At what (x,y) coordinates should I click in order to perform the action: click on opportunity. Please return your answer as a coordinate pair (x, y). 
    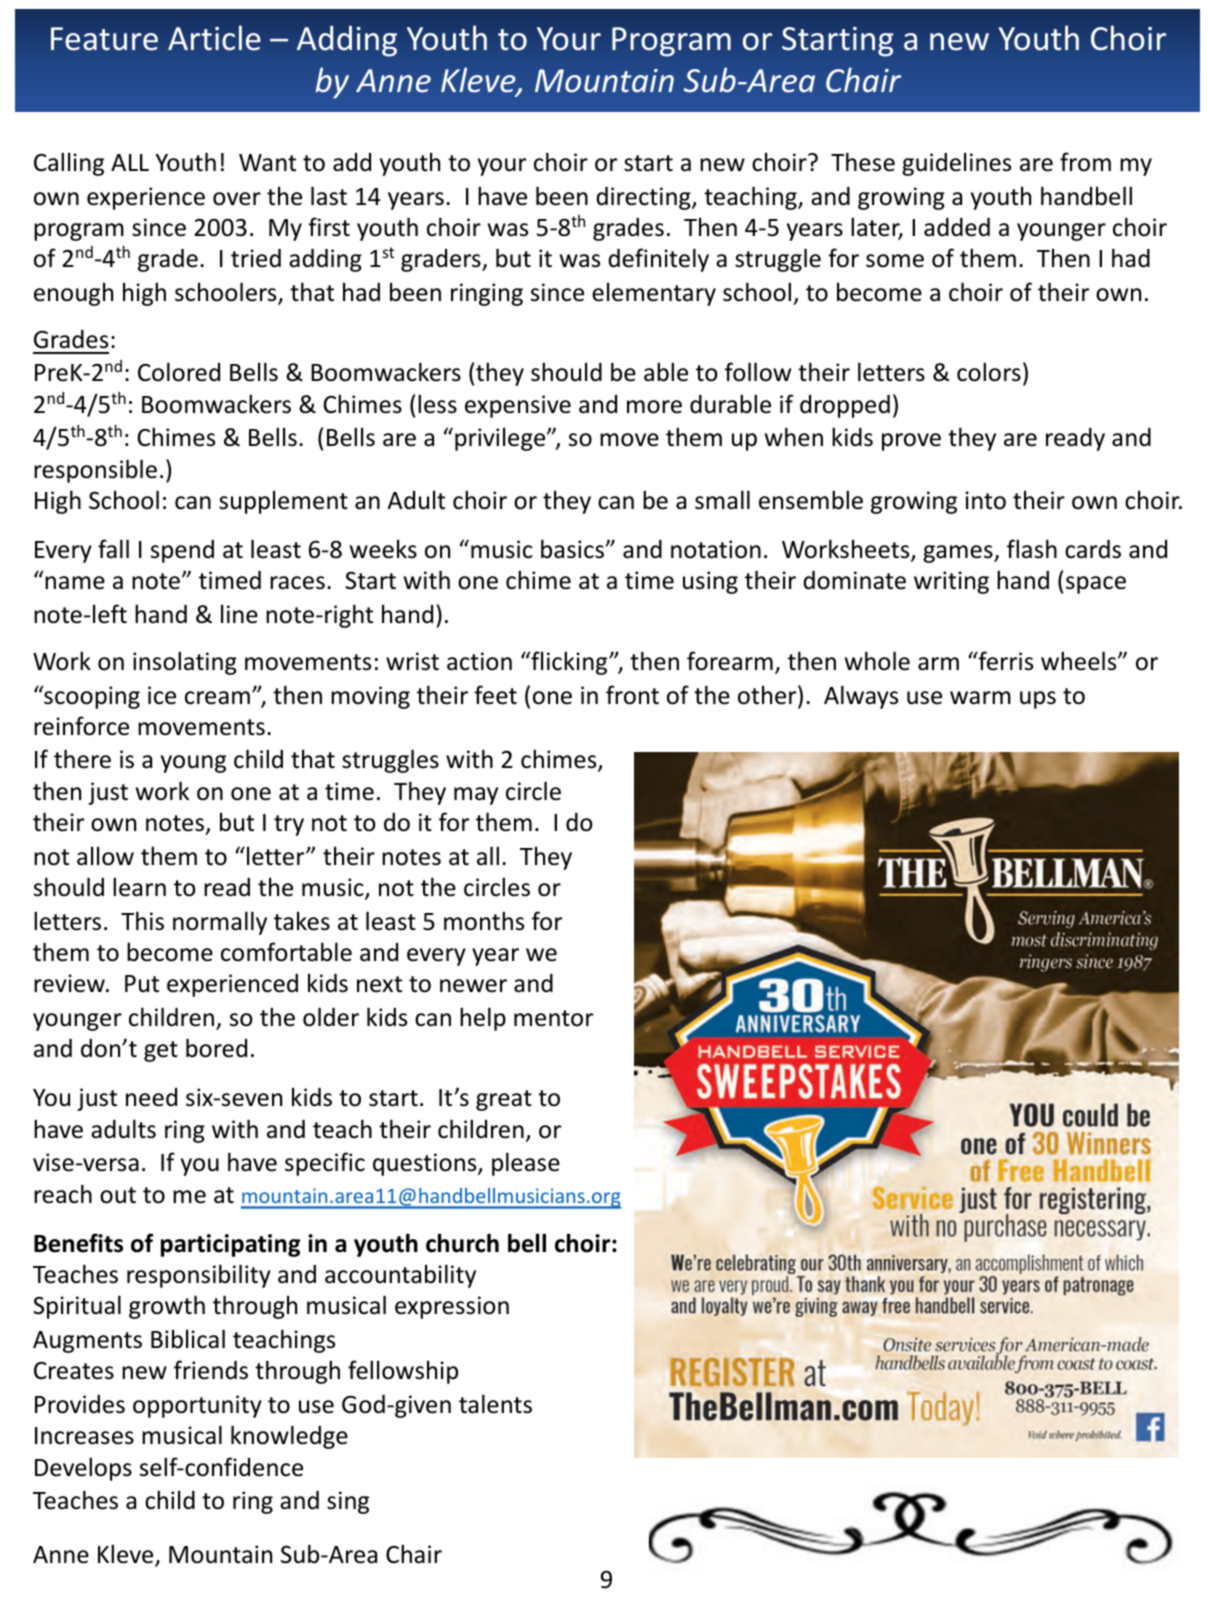
    Looking at the image, I should click on (197, 1406).
